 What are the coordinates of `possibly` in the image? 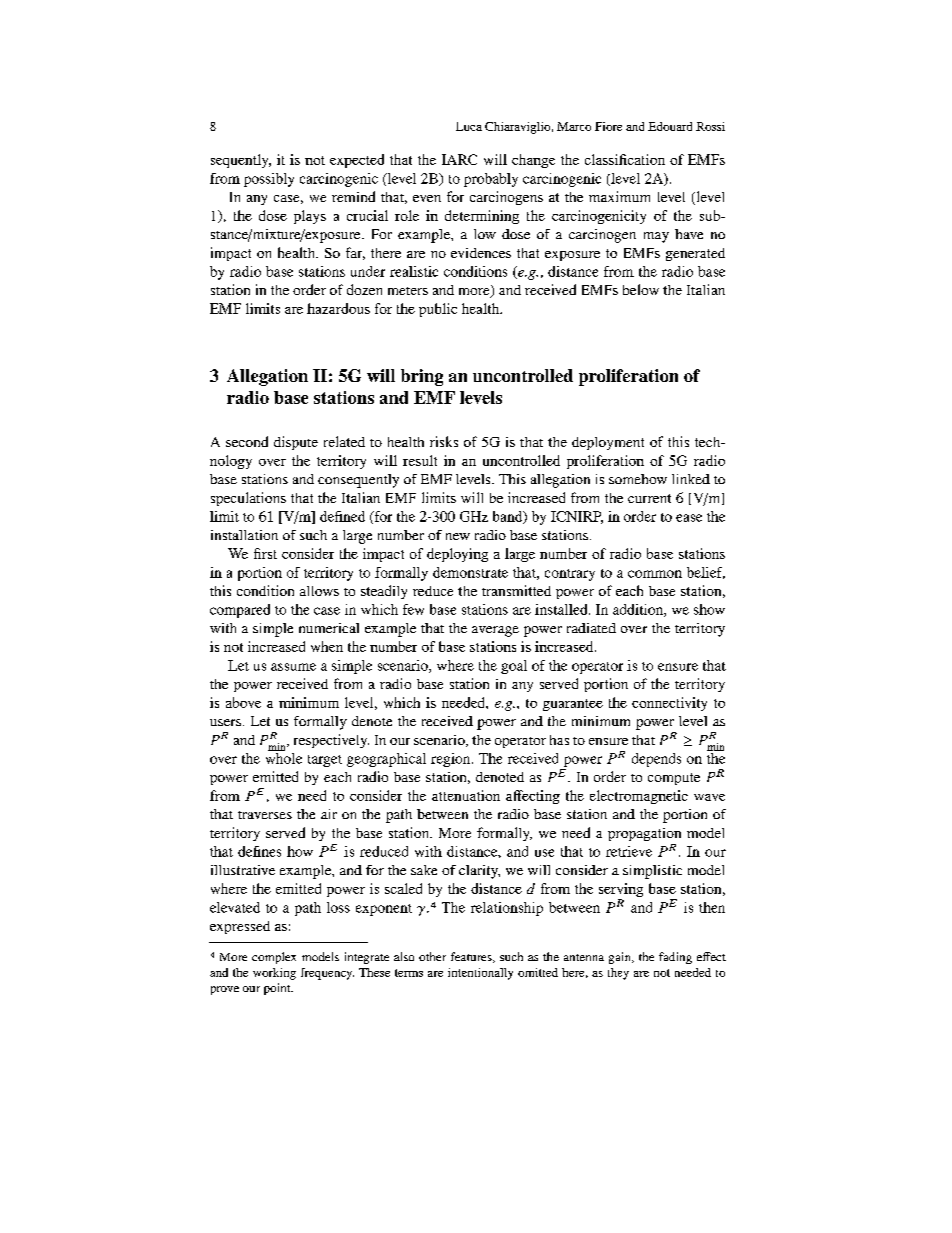 It's located at (269, 180).
